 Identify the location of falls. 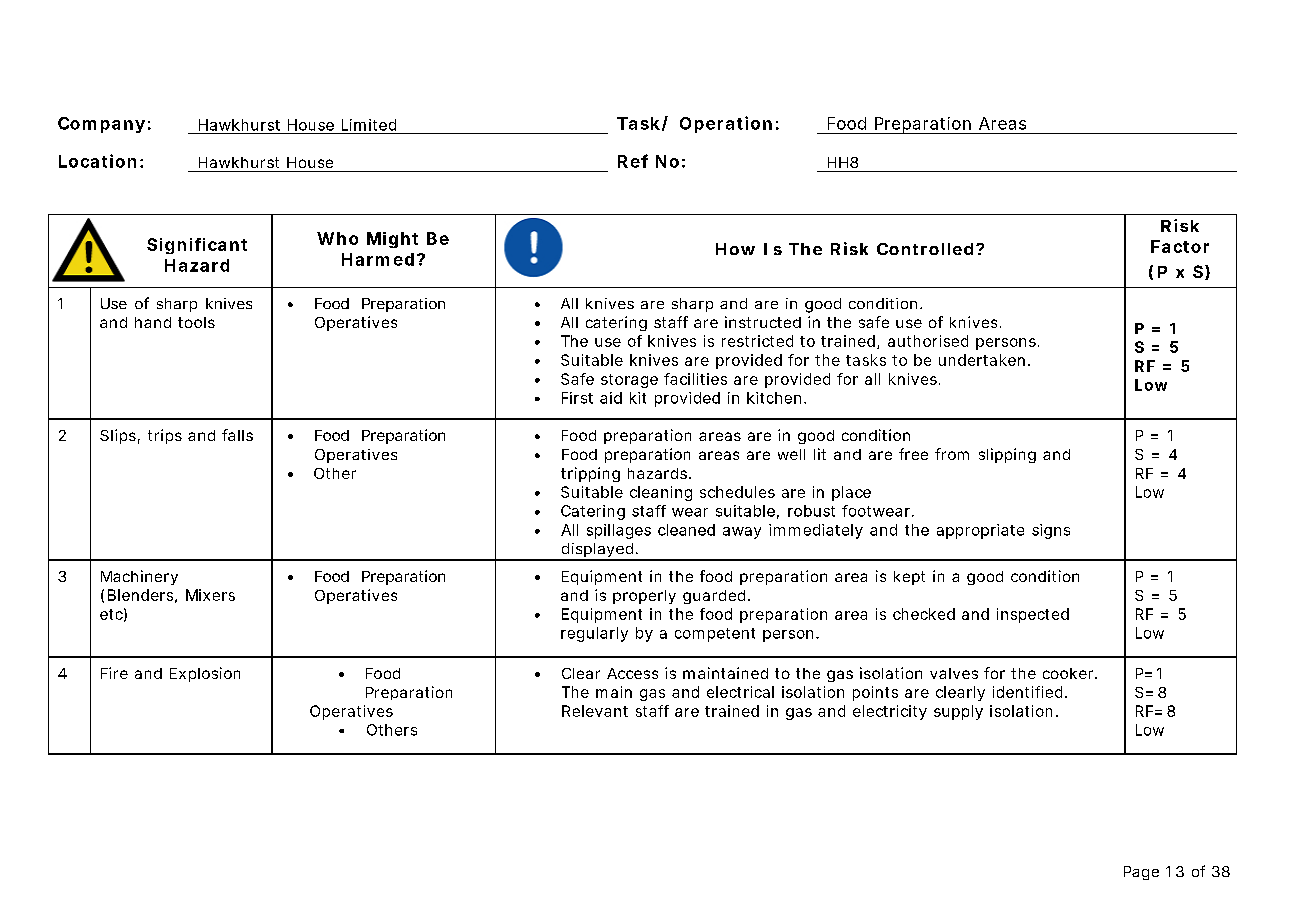
(237, 435).
